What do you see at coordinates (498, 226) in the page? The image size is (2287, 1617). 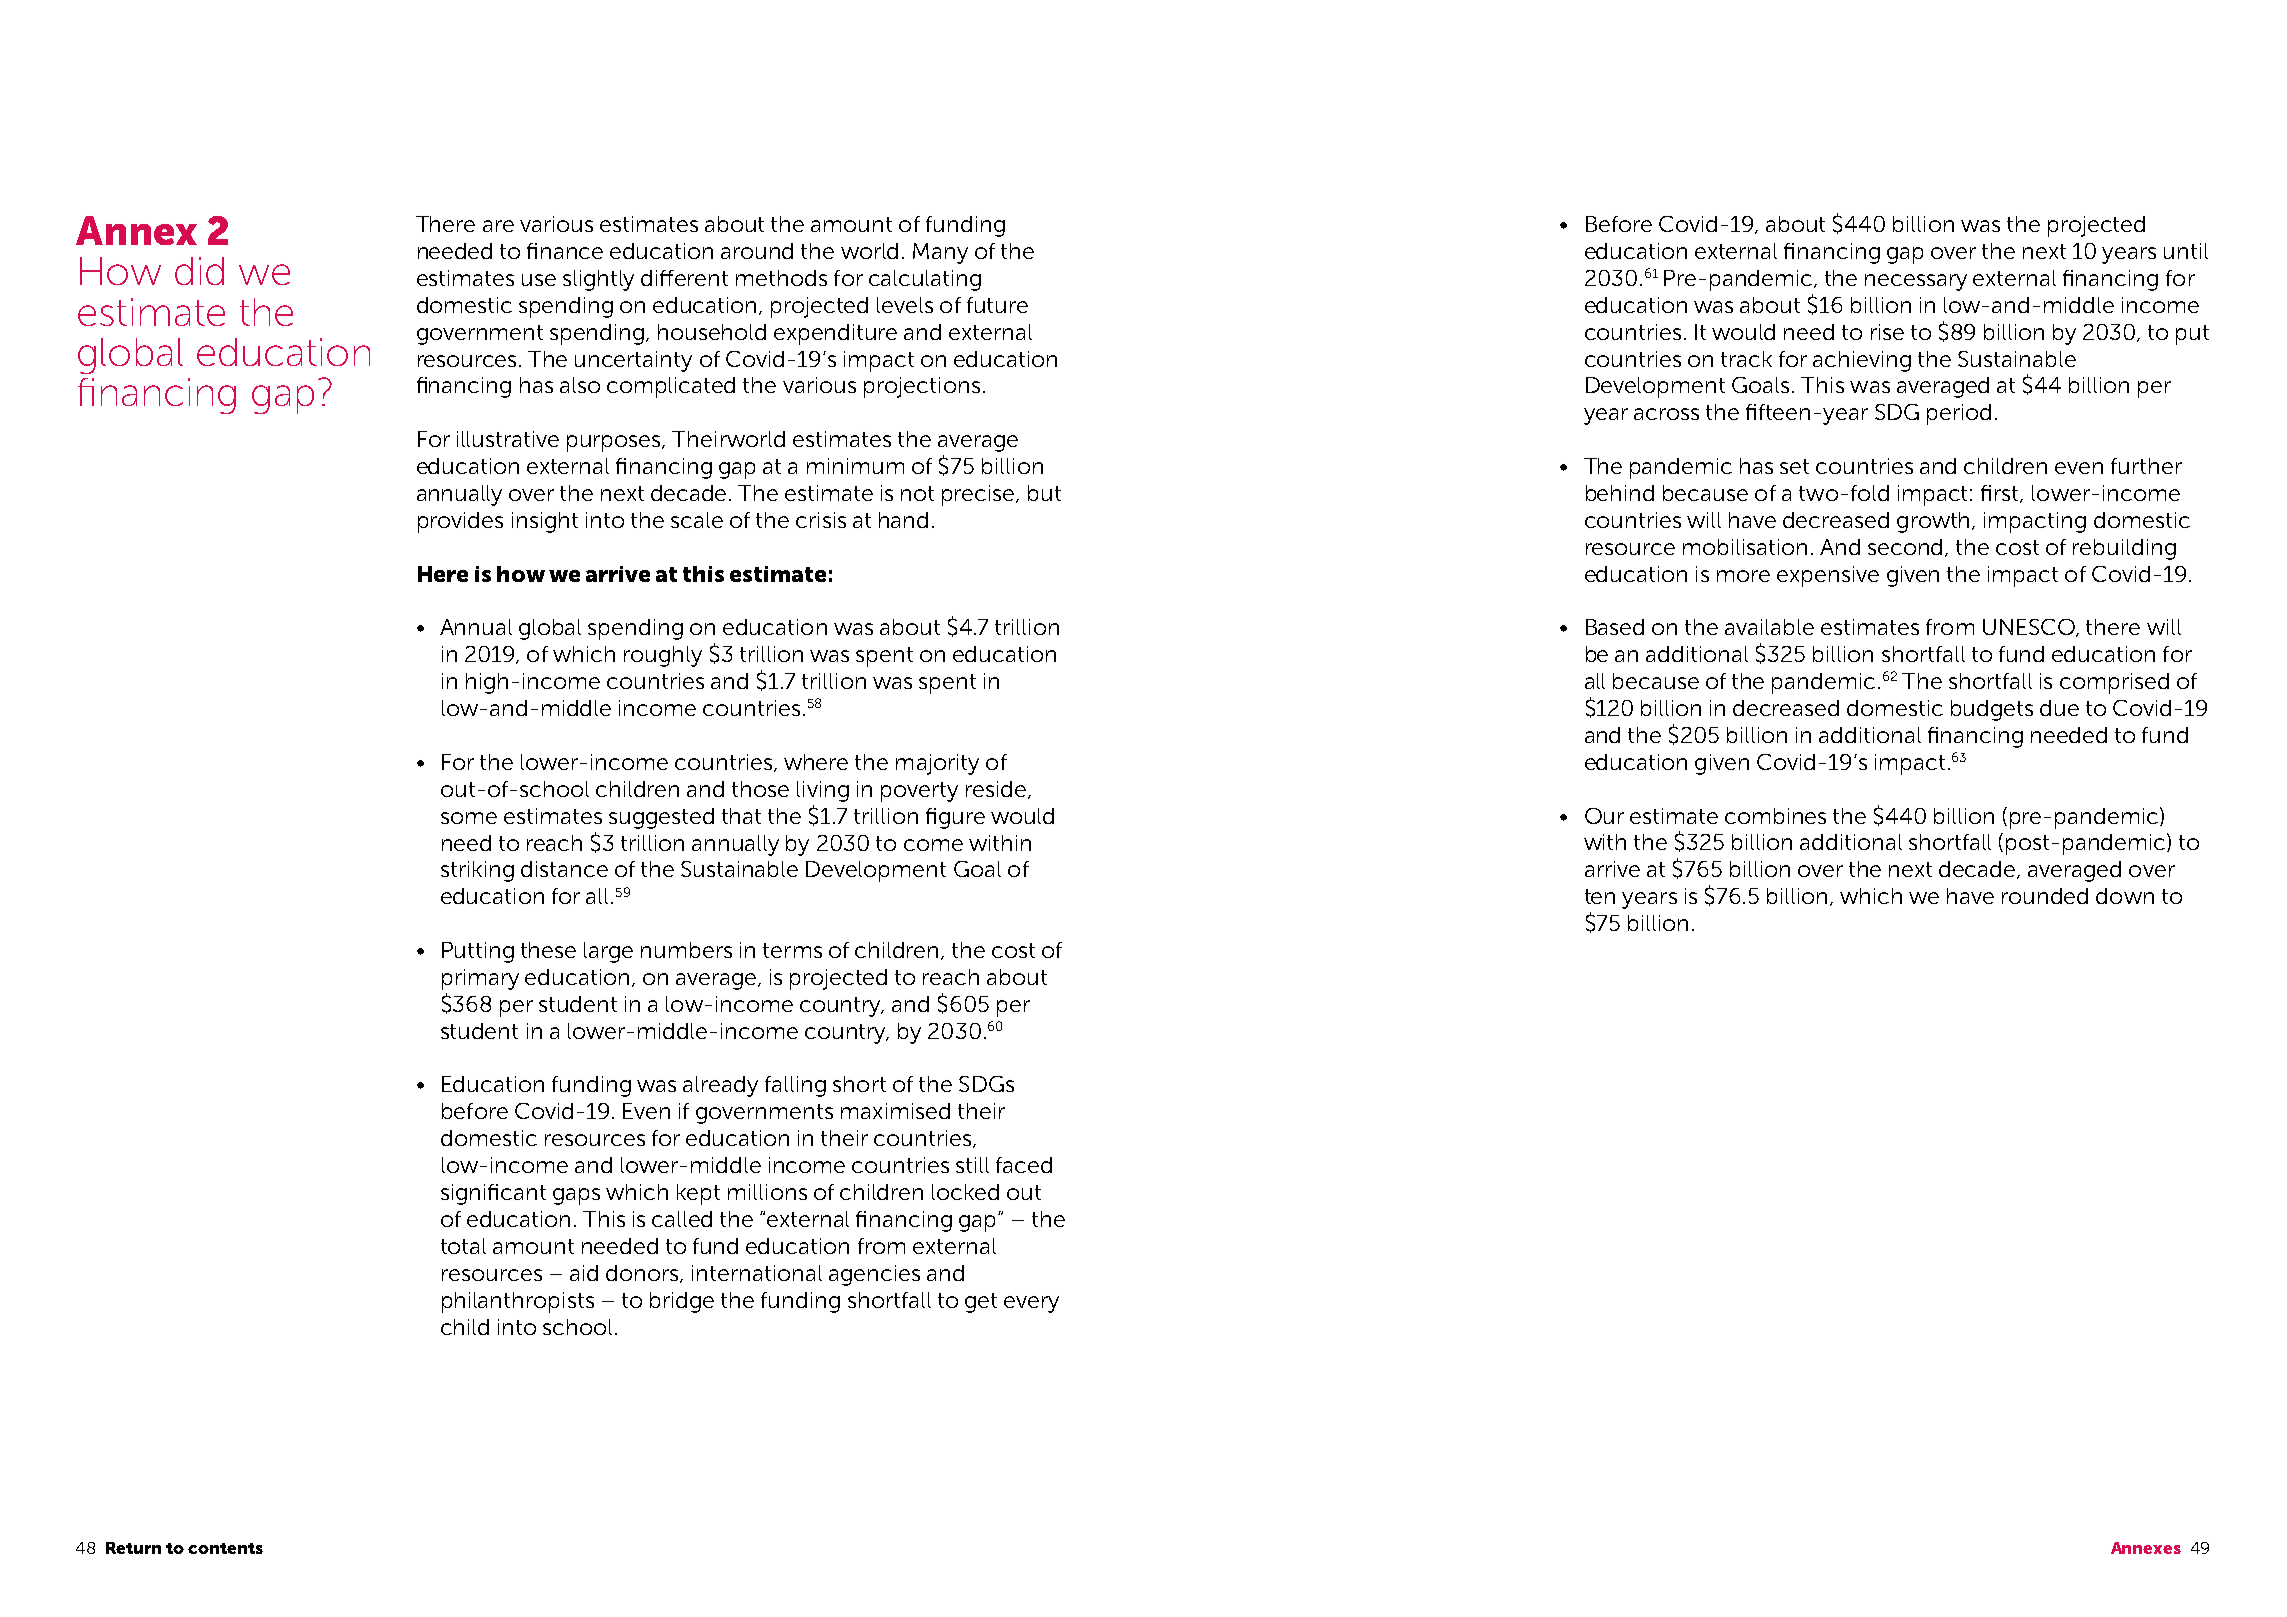 I see `are` at bounding box center [498, 226].
